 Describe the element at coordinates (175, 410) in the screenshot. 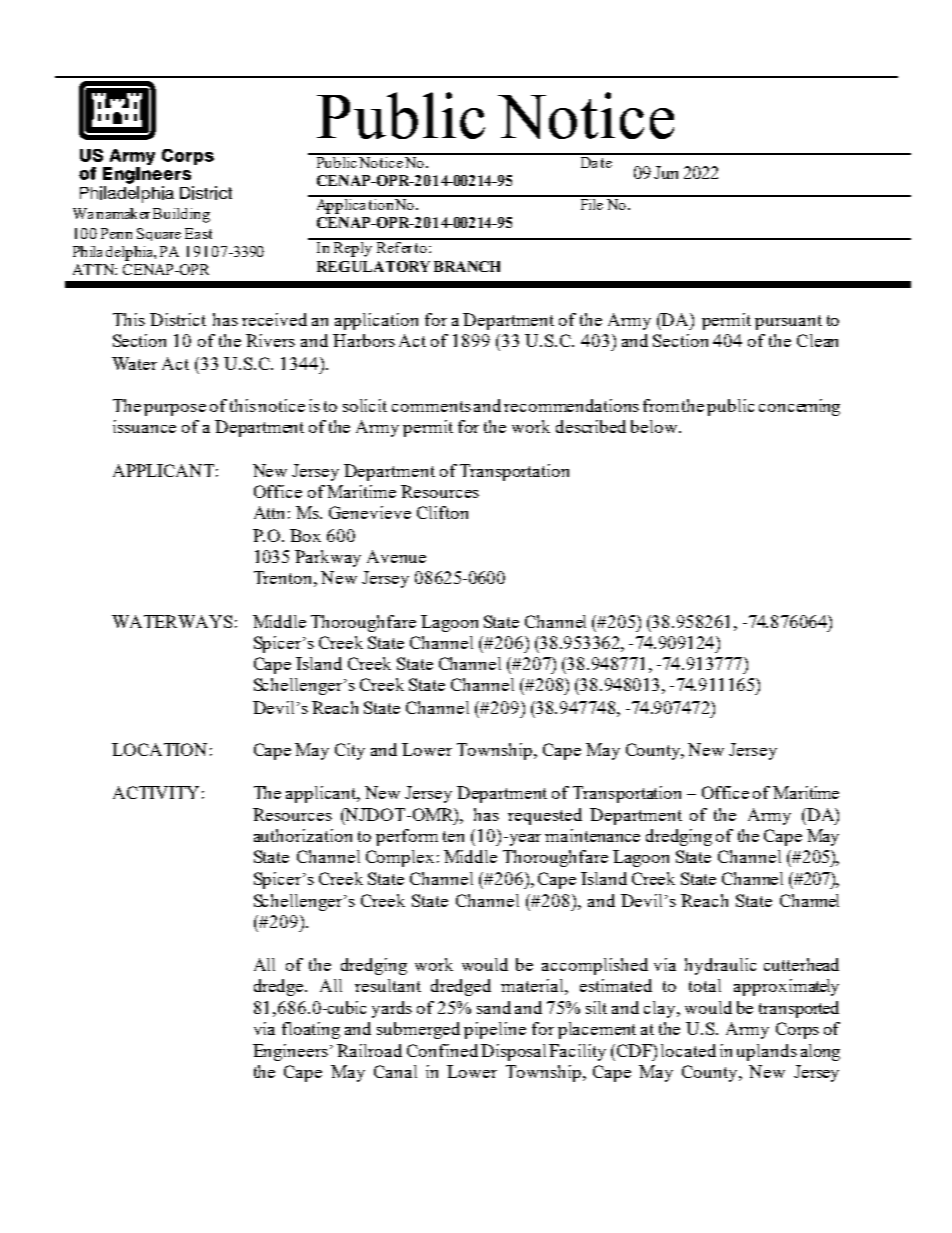

I see `purpose` at that location.
